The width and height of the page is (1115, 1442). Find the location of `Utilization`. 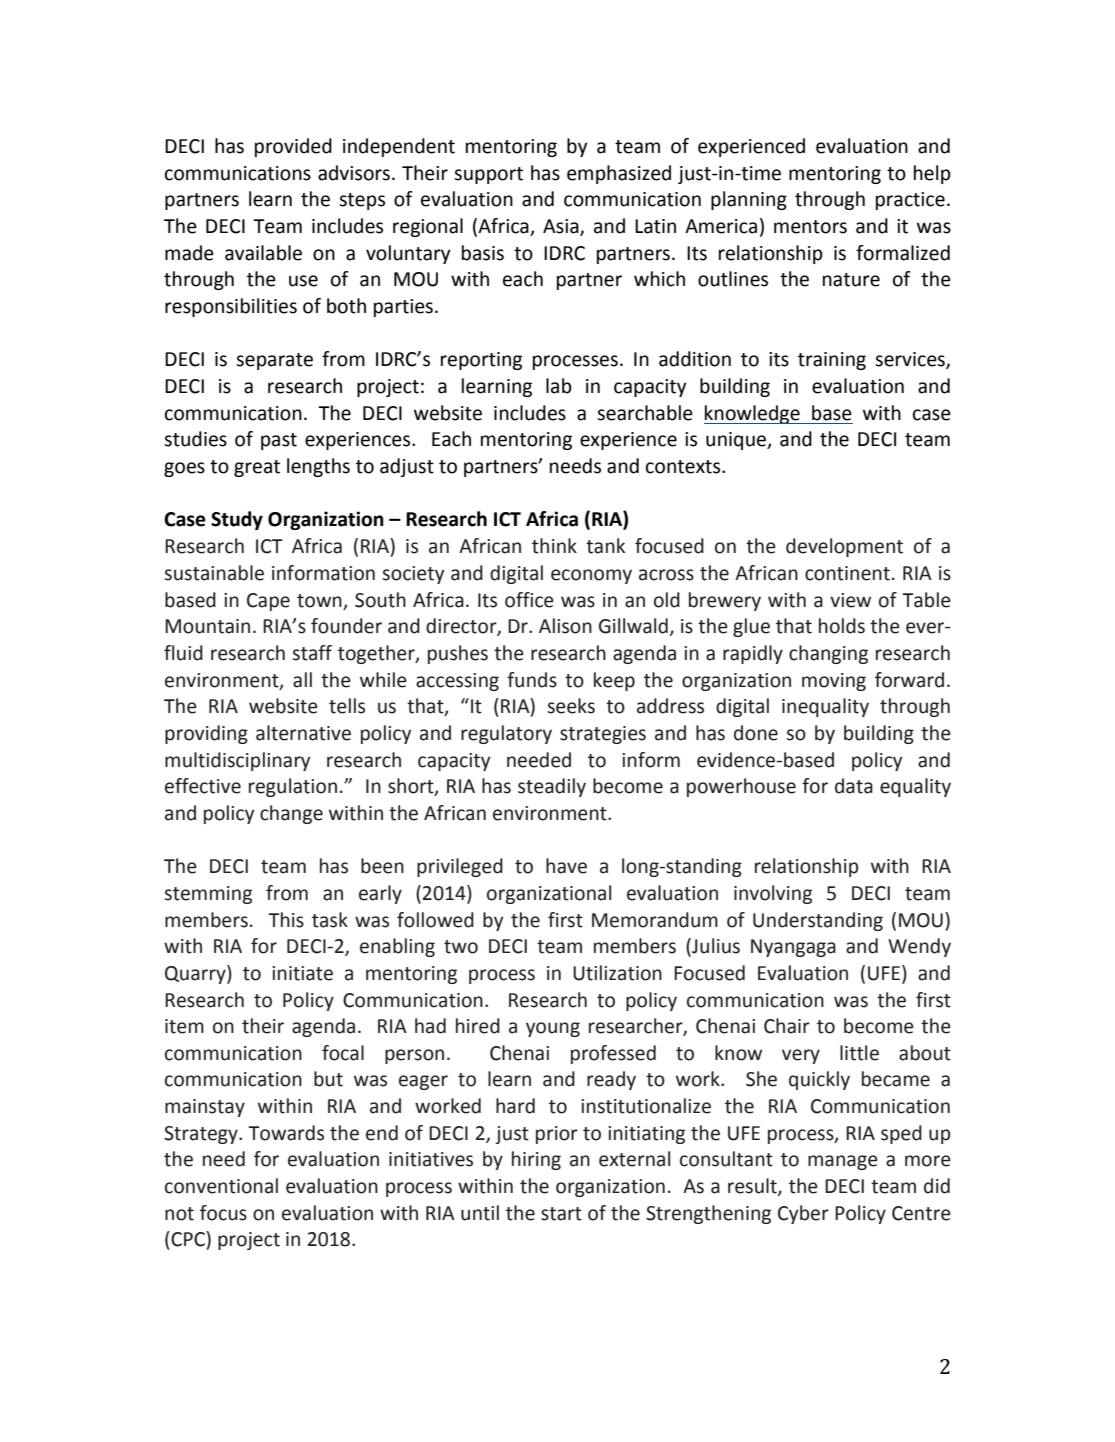

Utilization is located at coordinates (617, 973).
